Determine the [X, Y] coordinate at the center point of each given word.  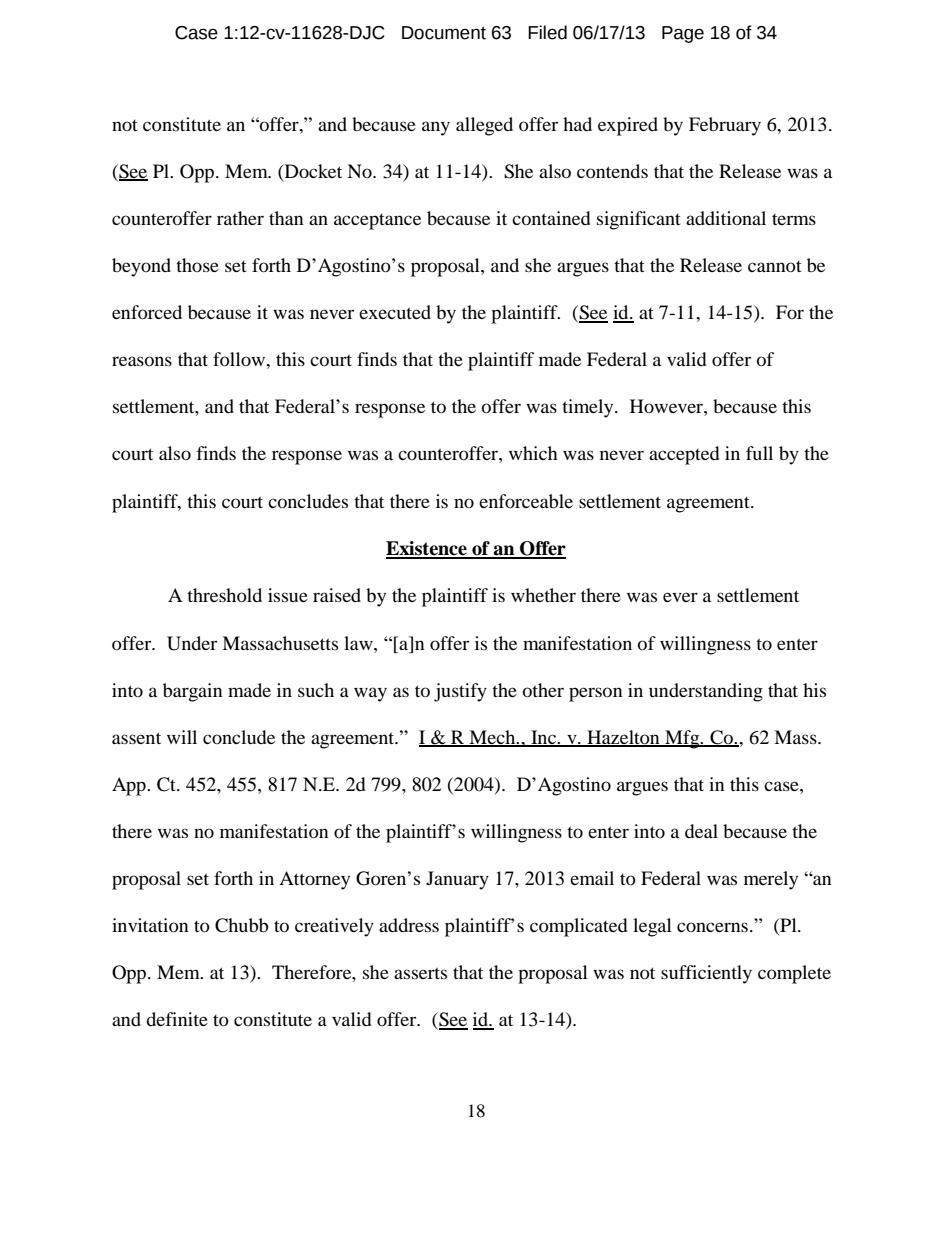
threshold [224, 595]
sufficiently [706, 974]
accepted [684, 455]
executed [395, 312]
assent [136, 738]
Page [683, 34]
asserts [420, 973]
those [197, 265]
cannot [775, 266]
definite [177, 1019]
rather [240, 218]
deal [701, 831]
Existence [427, 549]
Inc [543, 738]
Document [444, 33]
